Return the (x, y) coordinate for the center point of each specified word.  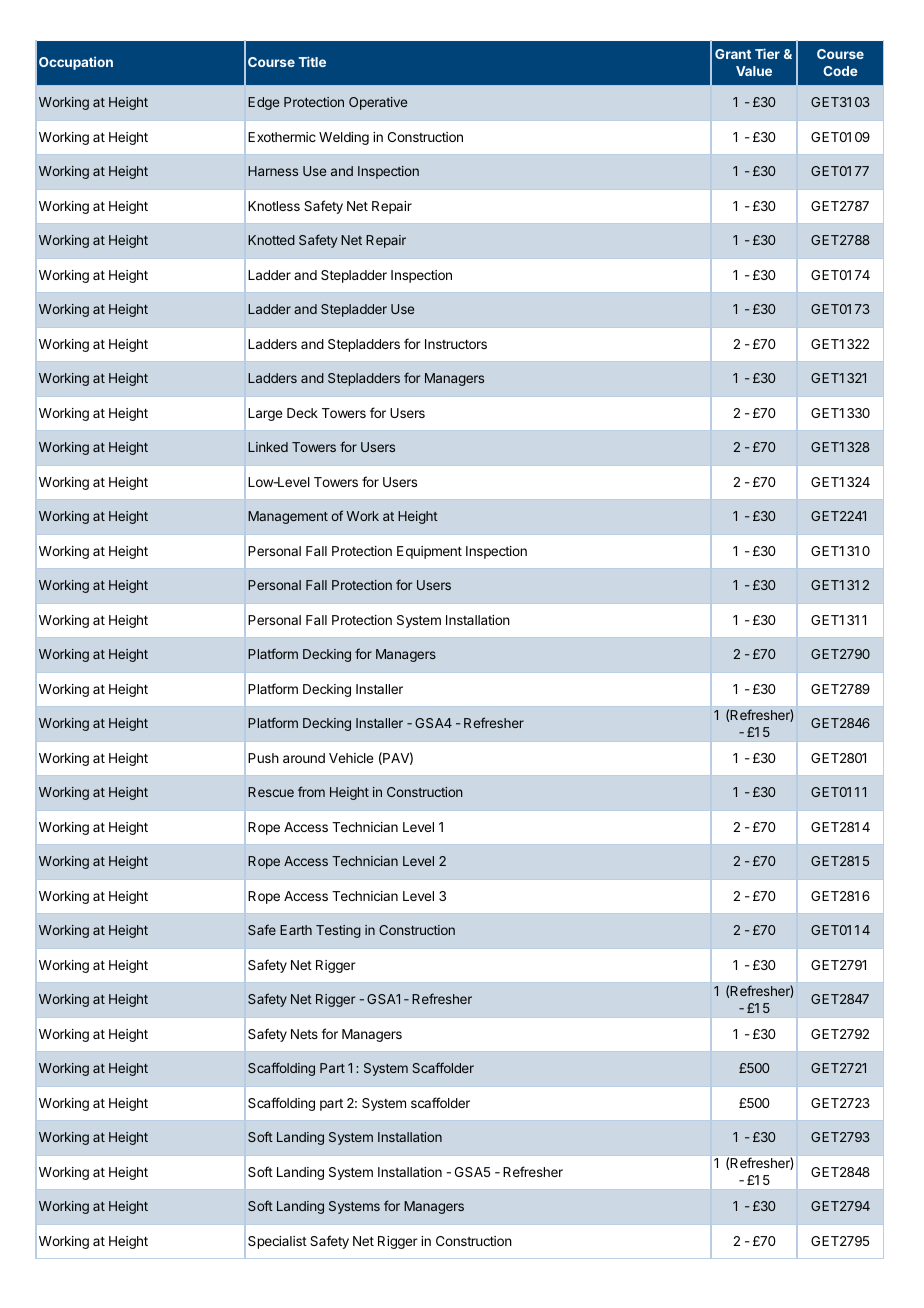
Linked (268, 447)
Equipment (429, 552)
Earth (296, 930)
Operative (378, 103)
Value (754, 71)
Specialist (277, 1242)
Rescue (271, 792)
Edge (263, 103)
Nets (304, 1034)
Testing (338, 931)
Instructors (456, 344)
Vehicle (351, 758)
